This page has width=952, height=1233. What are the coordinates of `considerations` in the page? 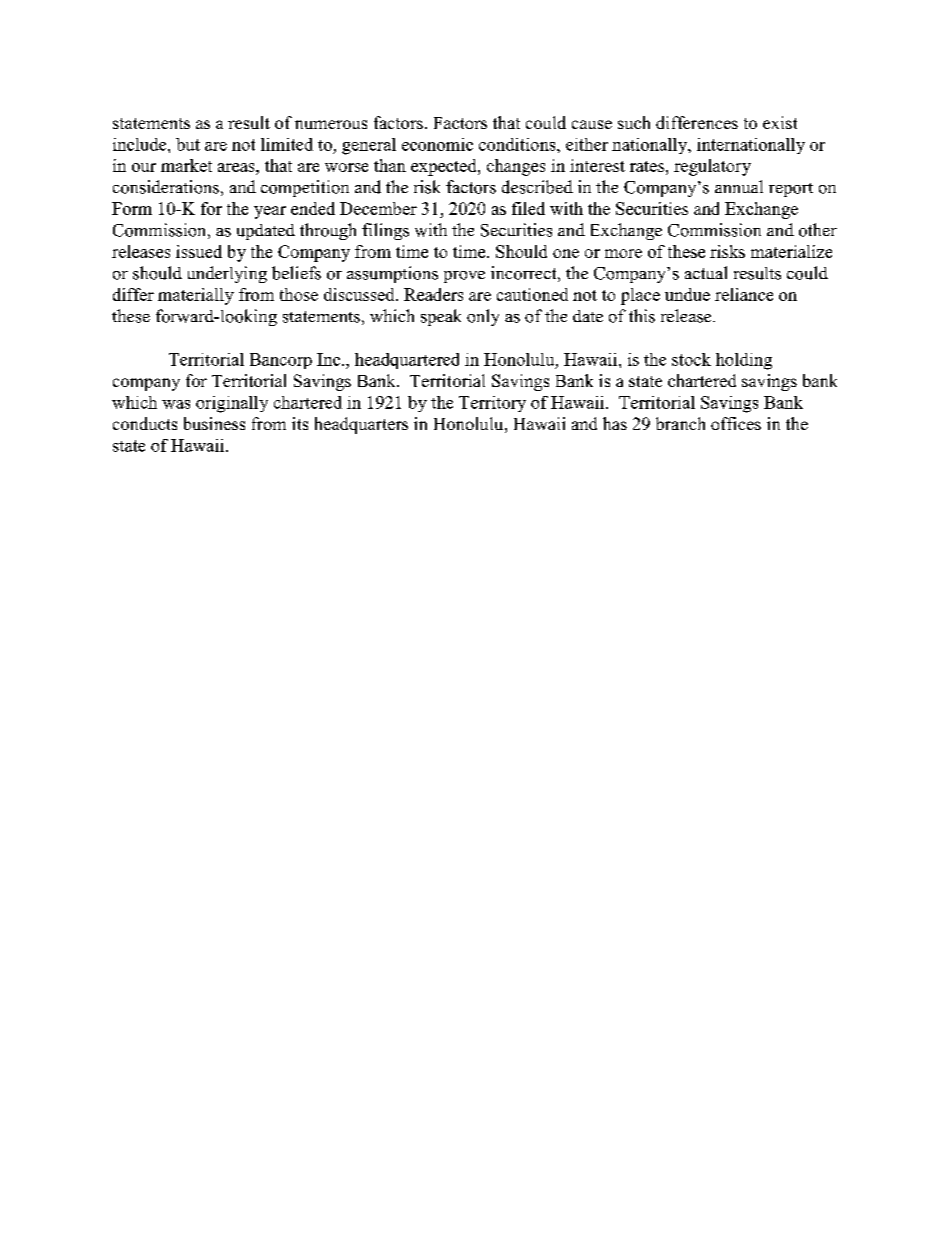 It's located at (166, 187).
